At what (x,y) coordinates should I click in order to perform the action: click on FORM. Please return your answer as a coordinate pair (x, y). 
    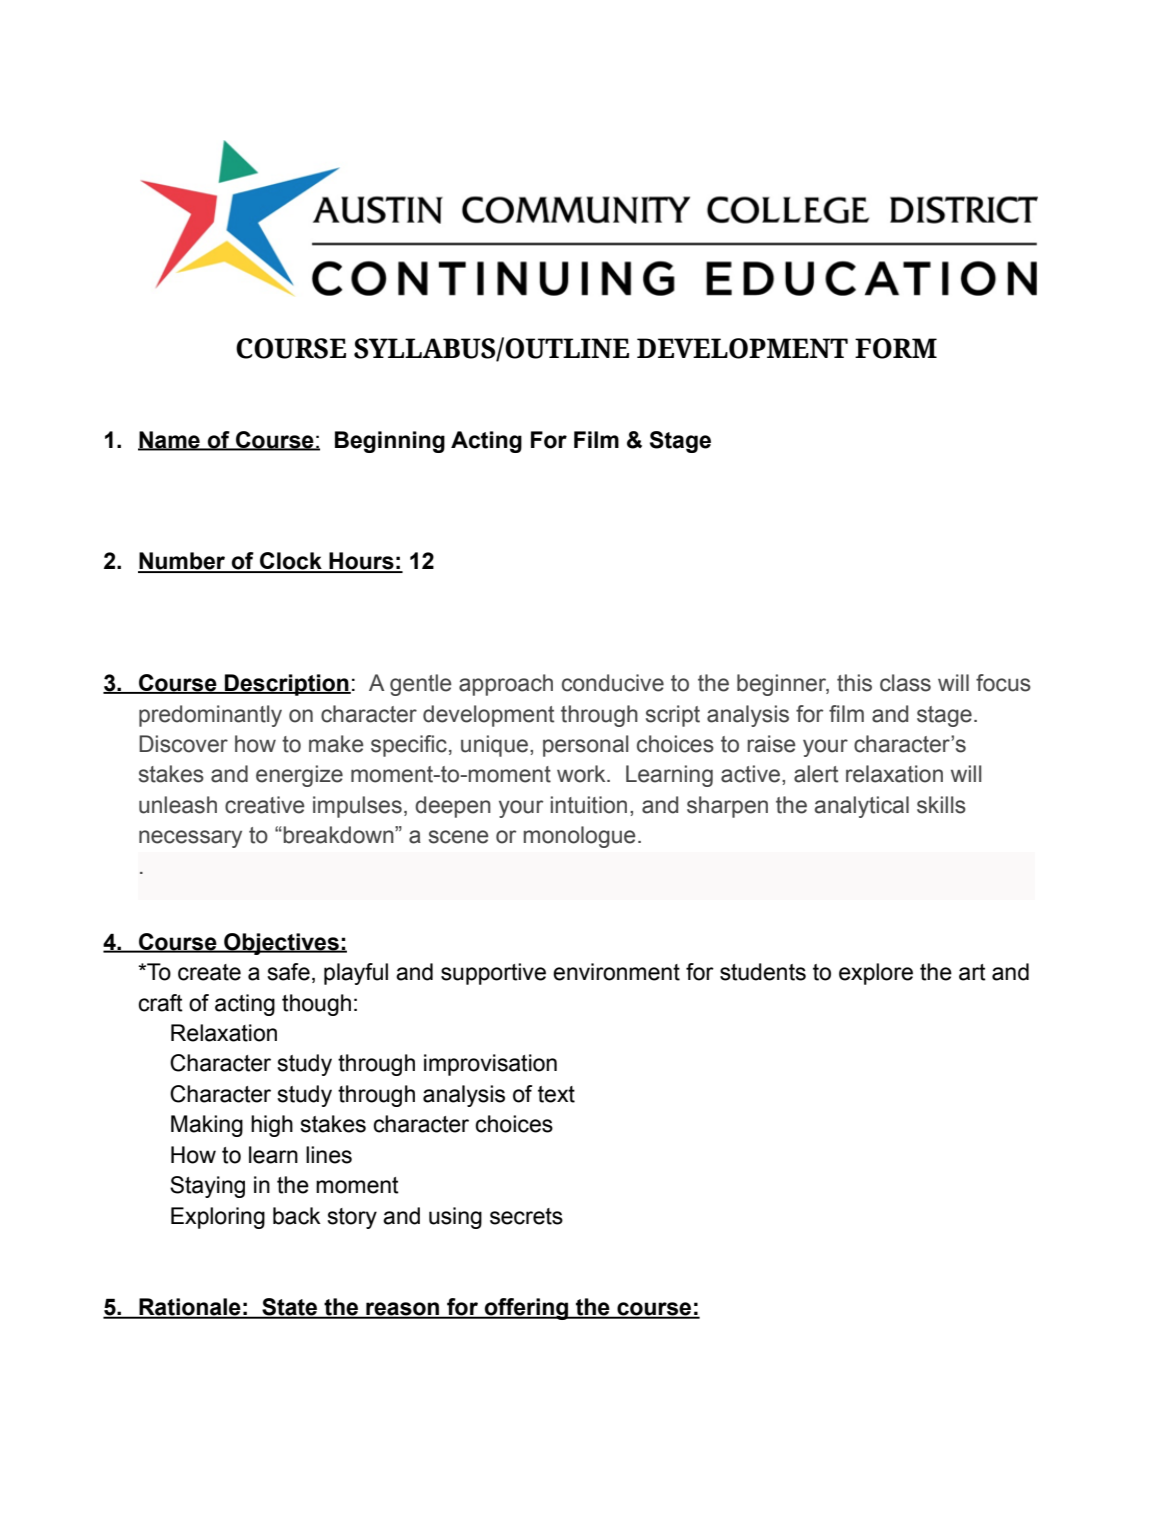
    Looking at the image, I should click on (896, 348).
